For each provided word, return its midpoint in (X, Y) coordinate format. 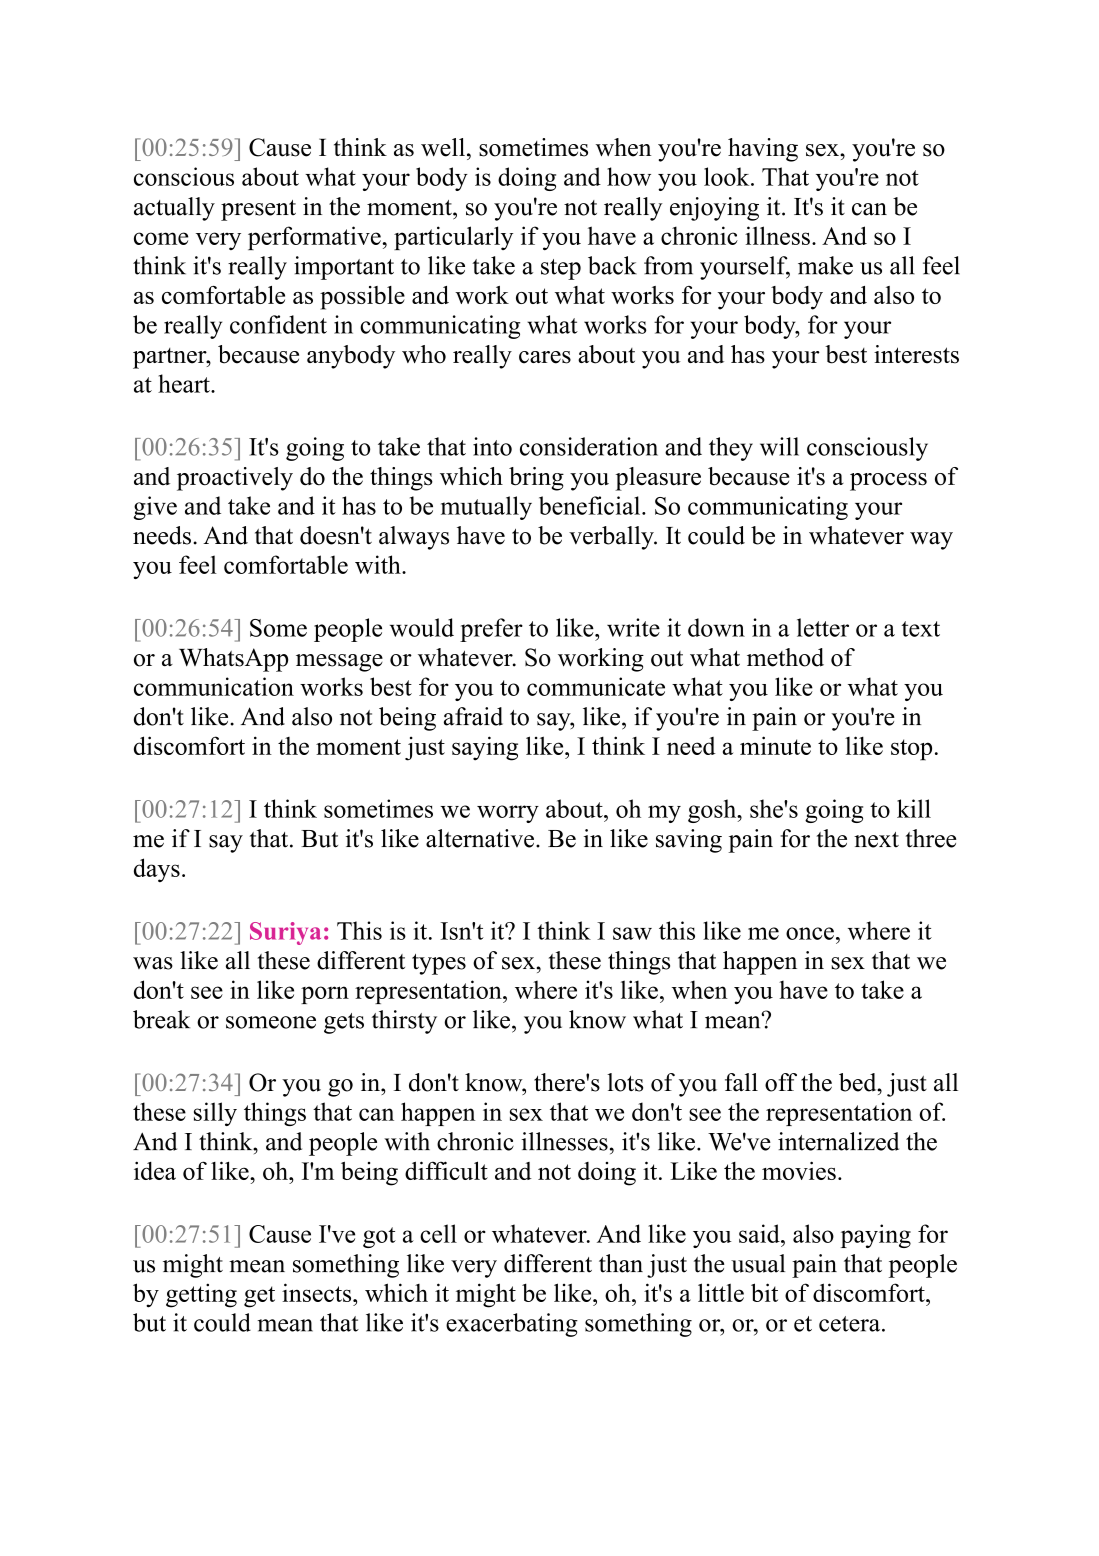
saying (485, 748)
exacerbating (512, 1325)
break (161, 1019)
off (781, 1082)
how (629, 176)
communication (214, 686)
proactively (235, 479)
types (439, 964)
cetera (851, 1324)
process (888, 482)
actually (174, 209)
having (763, 150)
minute (775, 745)
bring (536, 479)
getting (201, 1295)
